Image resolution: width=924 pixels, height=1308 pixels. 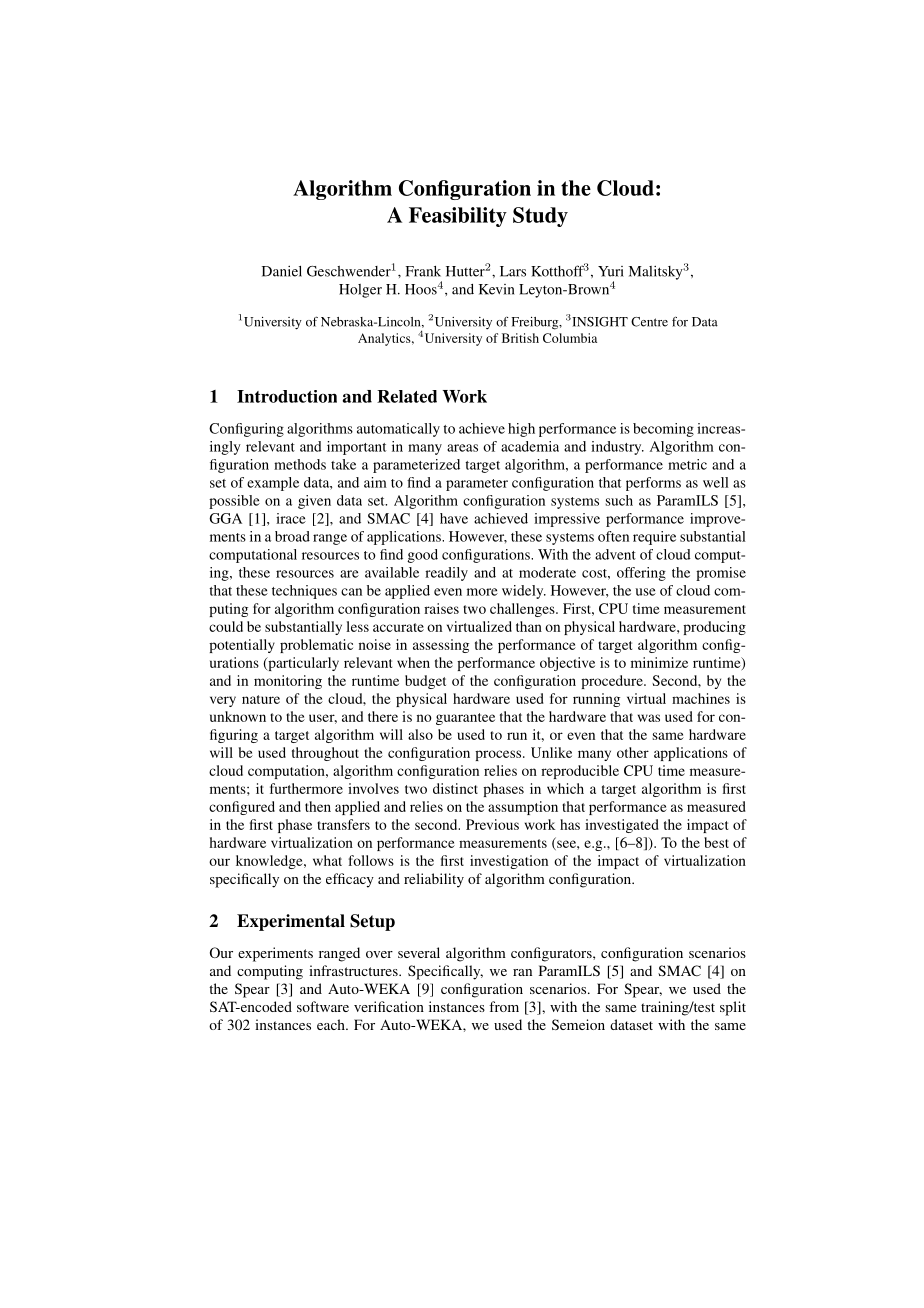 I want to click on performs, so click(x=653, y=484).
